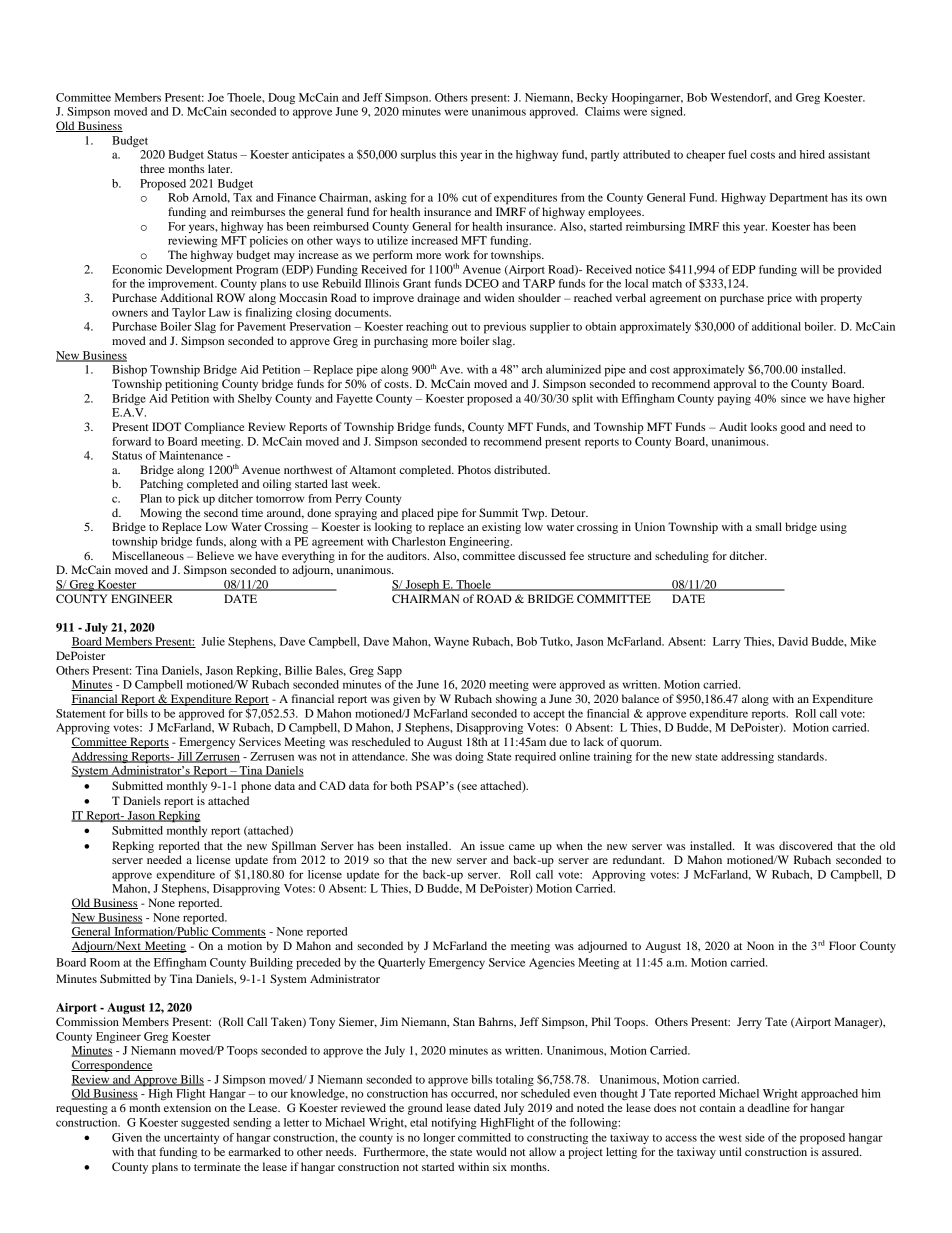 Image resolution: width=952 pixels, height=1233 pixels. I want to click on Joe, so click(216, 97).
